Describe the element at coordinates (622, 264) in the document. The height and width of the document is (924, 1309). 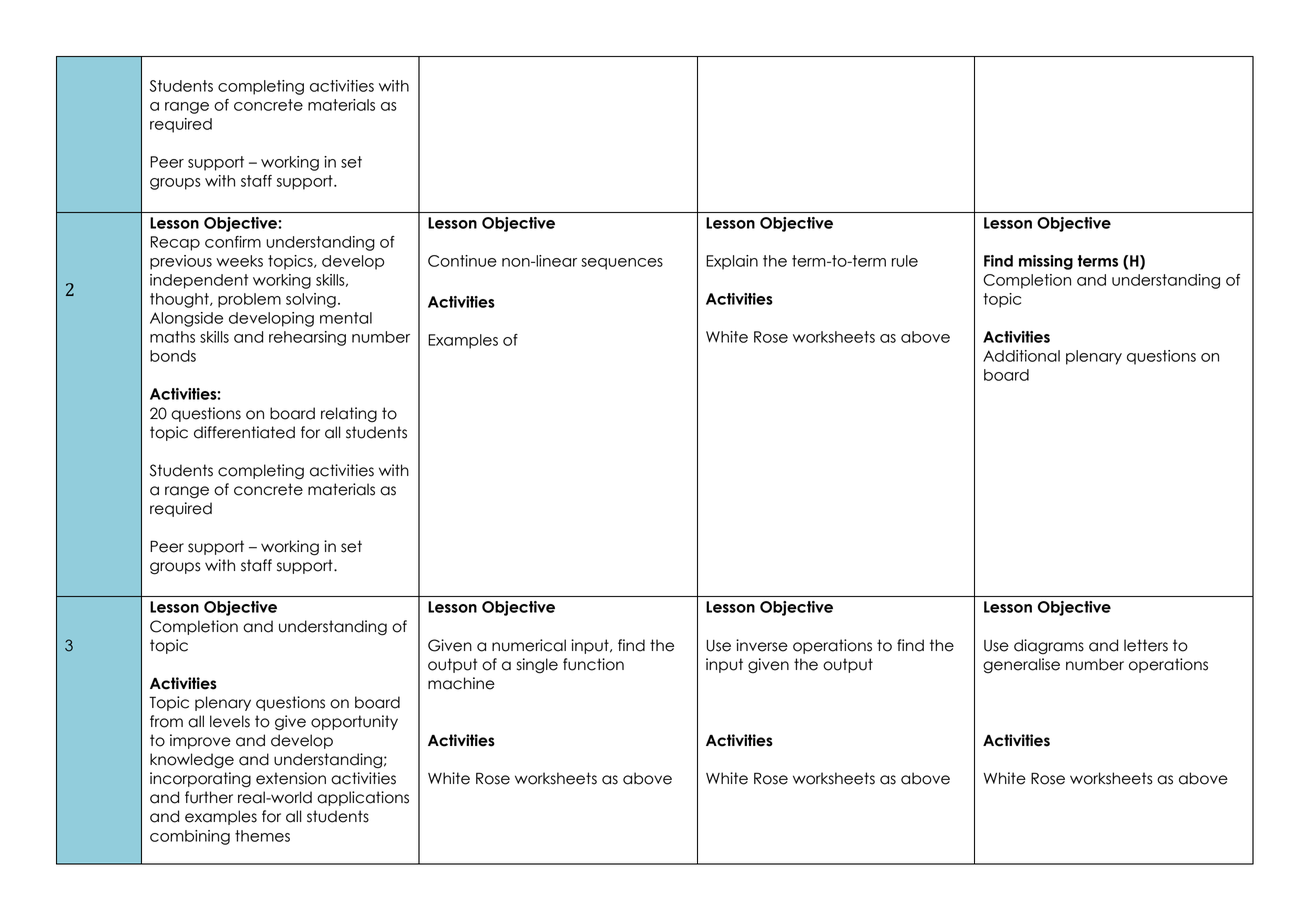
I see `sequences` at that location.
